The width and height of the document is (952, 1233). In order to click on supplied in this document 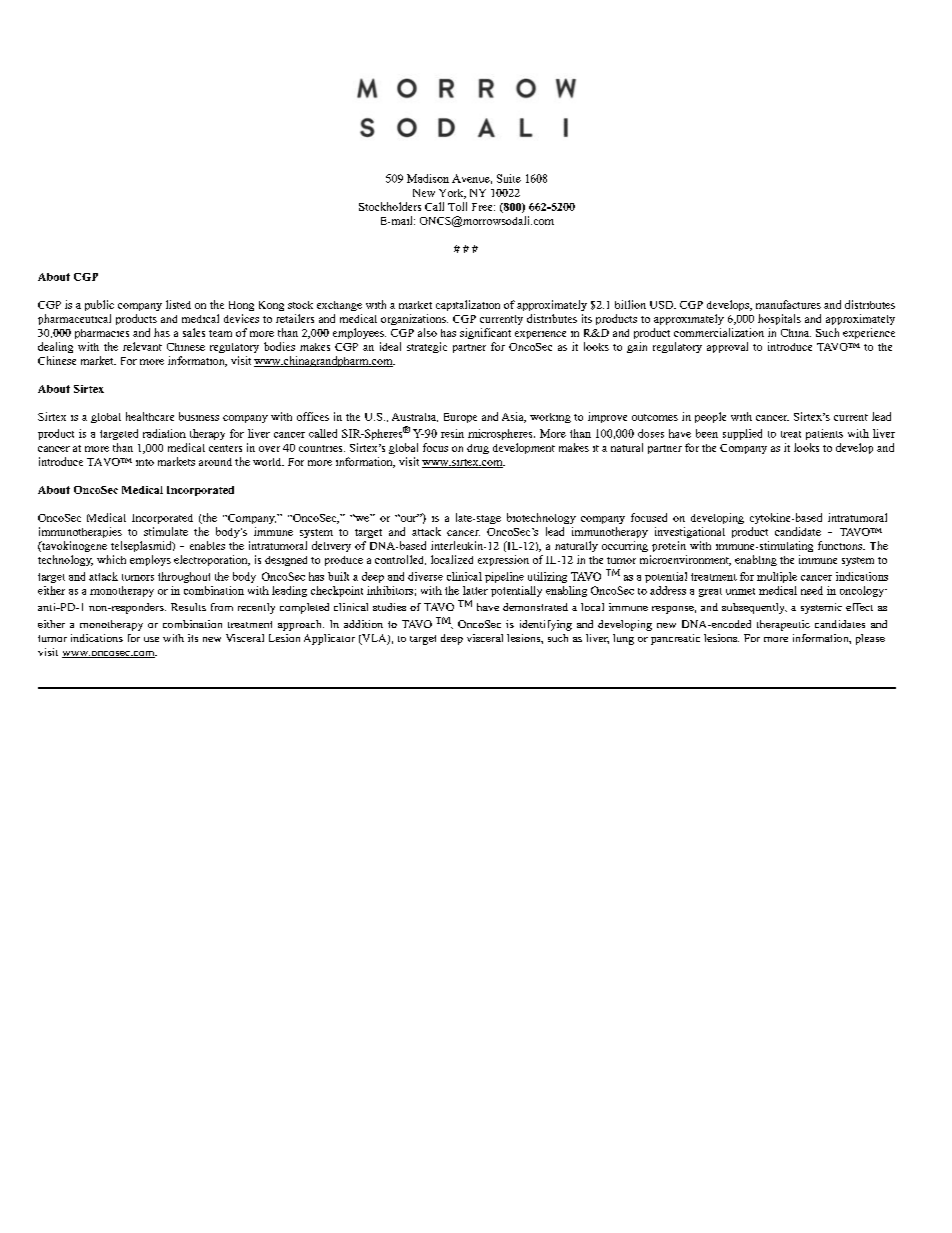, I will do `click(742, 434)`.
